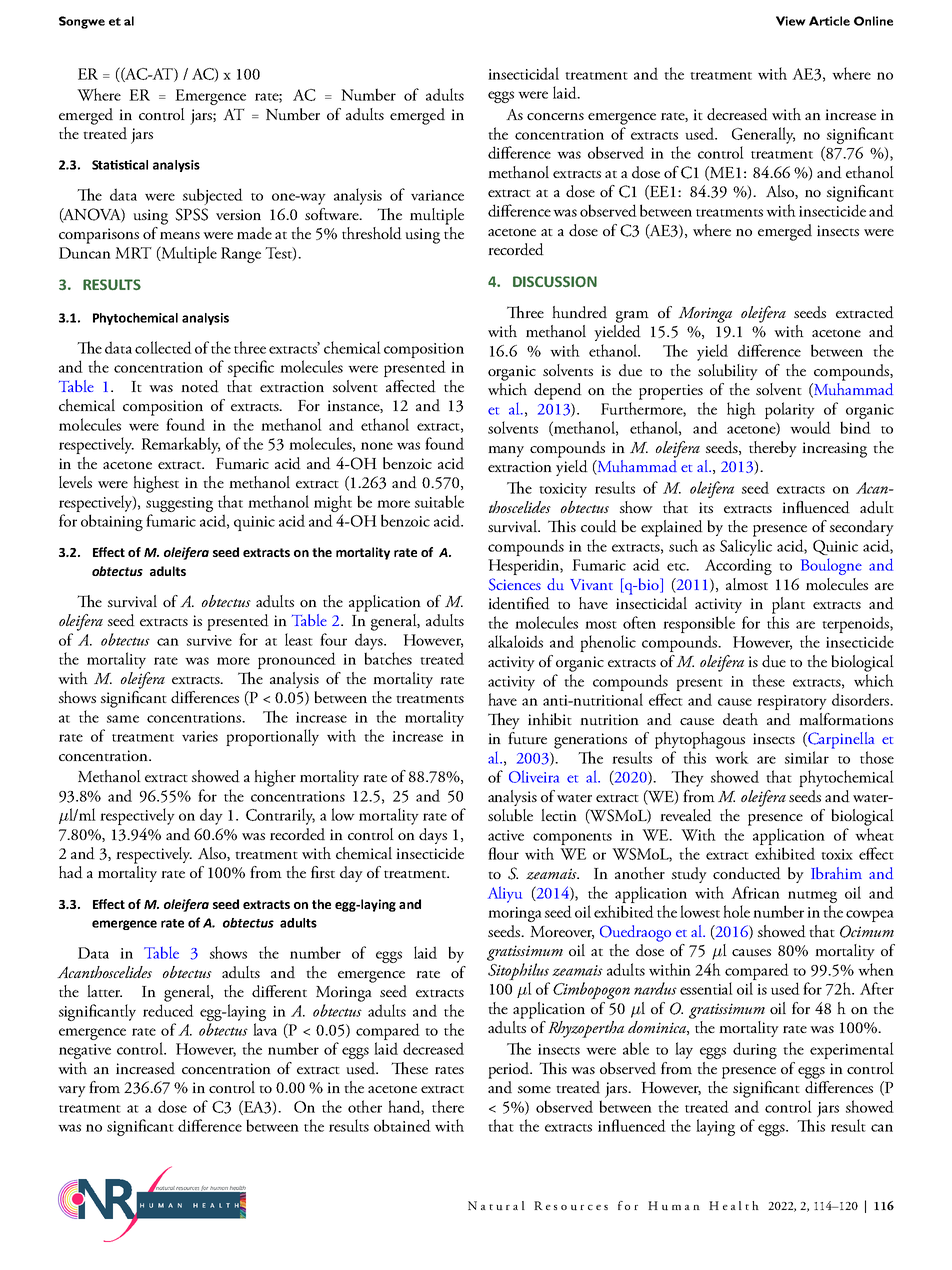 Image resolution: width=952 pixels, height=1270 pixels. Describe the element at coordinates (791, 21) in the page. I see `View` at that location.
